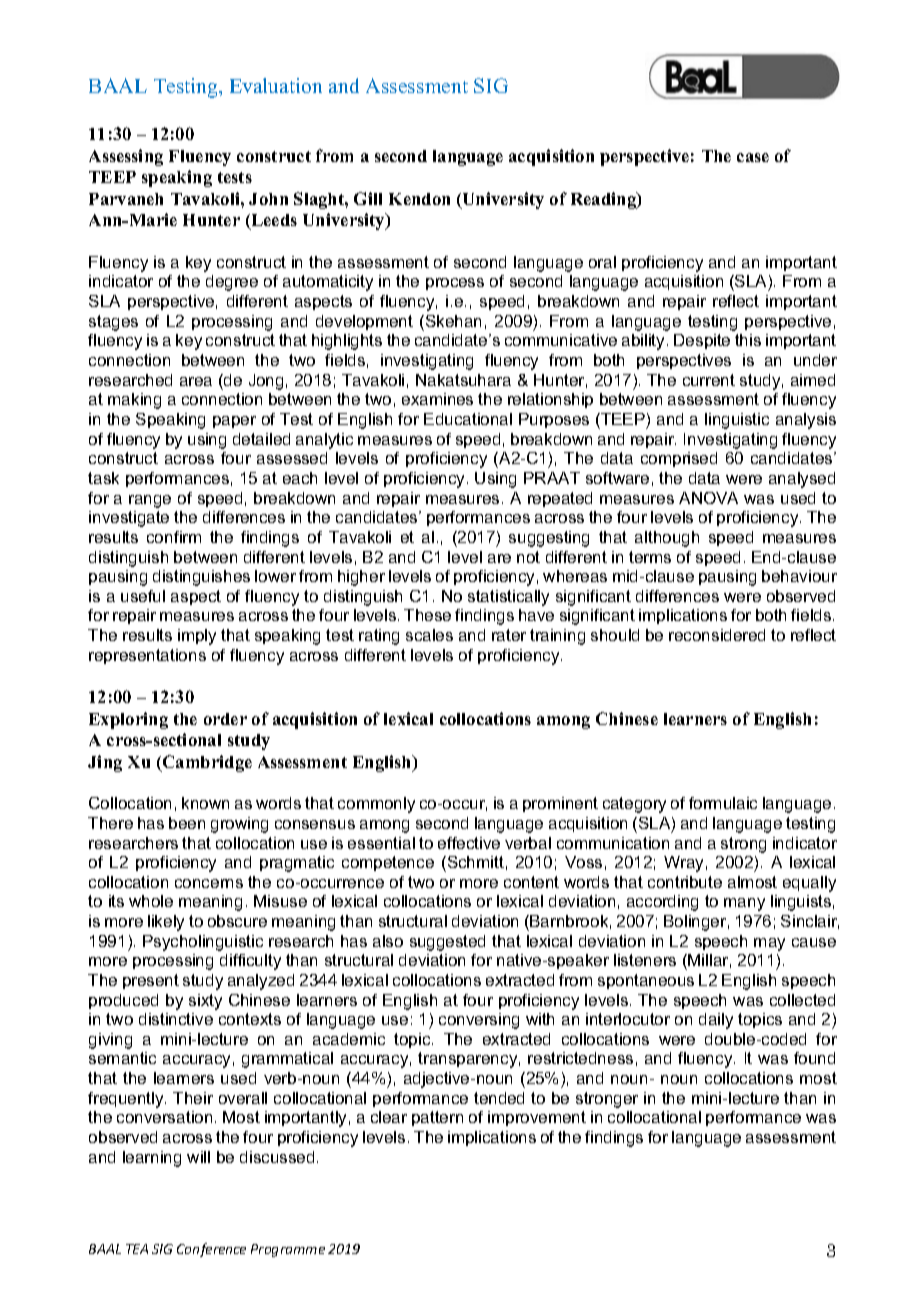  Describe the element at coordinates (211, 1250) in the page. I see `Conference` at that location.
